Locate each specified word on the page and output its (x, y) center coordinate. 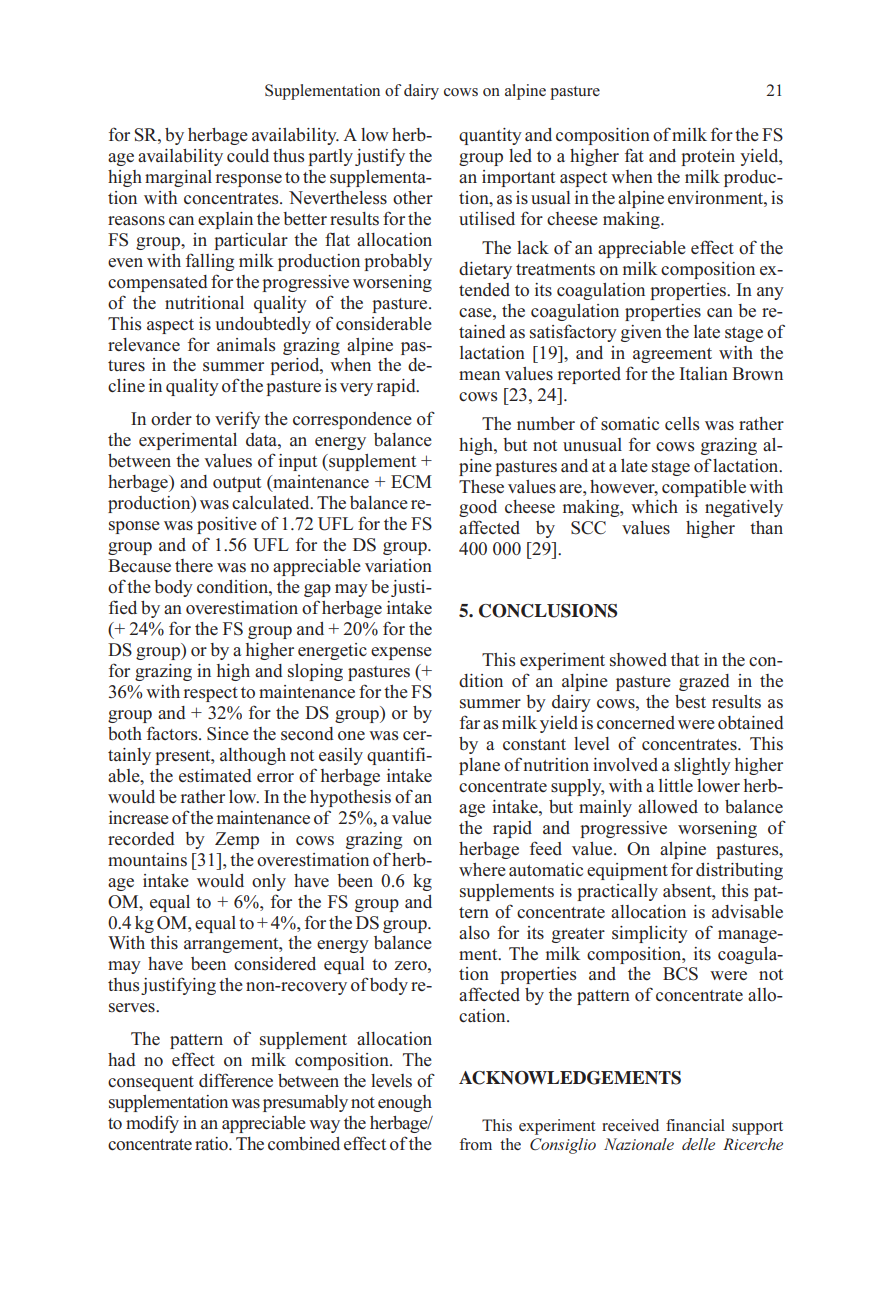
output (237, 484)
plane (479, 766)
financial (695, 1125)
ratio (212, 1144)
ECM (411, 482)
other (413, 198)
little (676, 785)
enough (405, 1103)
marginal (178, 178)
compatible (704, 488)
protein (708, 157)
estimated (215, 776)
